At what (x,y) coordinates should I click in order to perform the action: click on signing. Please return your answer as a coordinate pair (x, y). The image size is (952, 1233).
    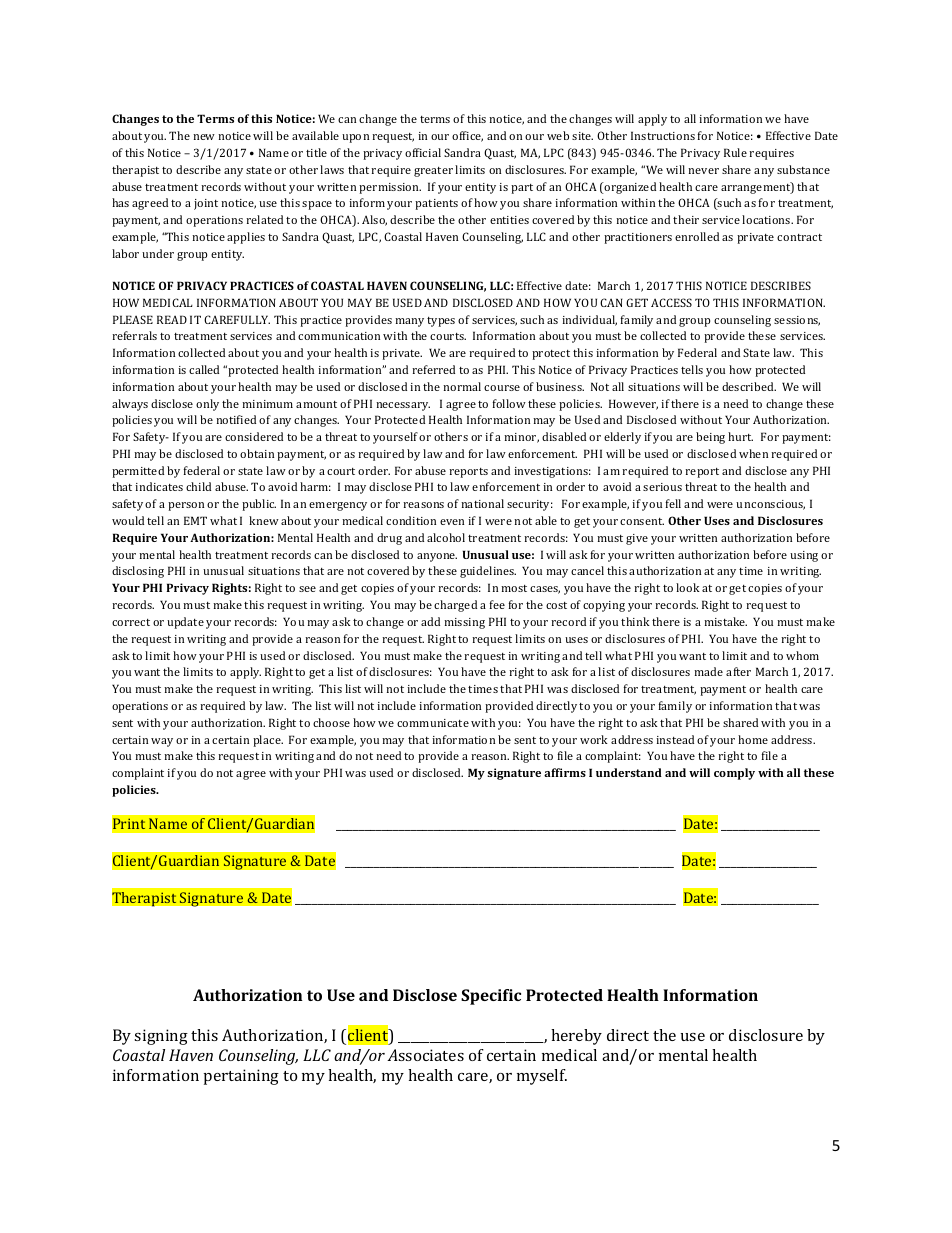
    Looking at the image, I should click on (161, 1037).
